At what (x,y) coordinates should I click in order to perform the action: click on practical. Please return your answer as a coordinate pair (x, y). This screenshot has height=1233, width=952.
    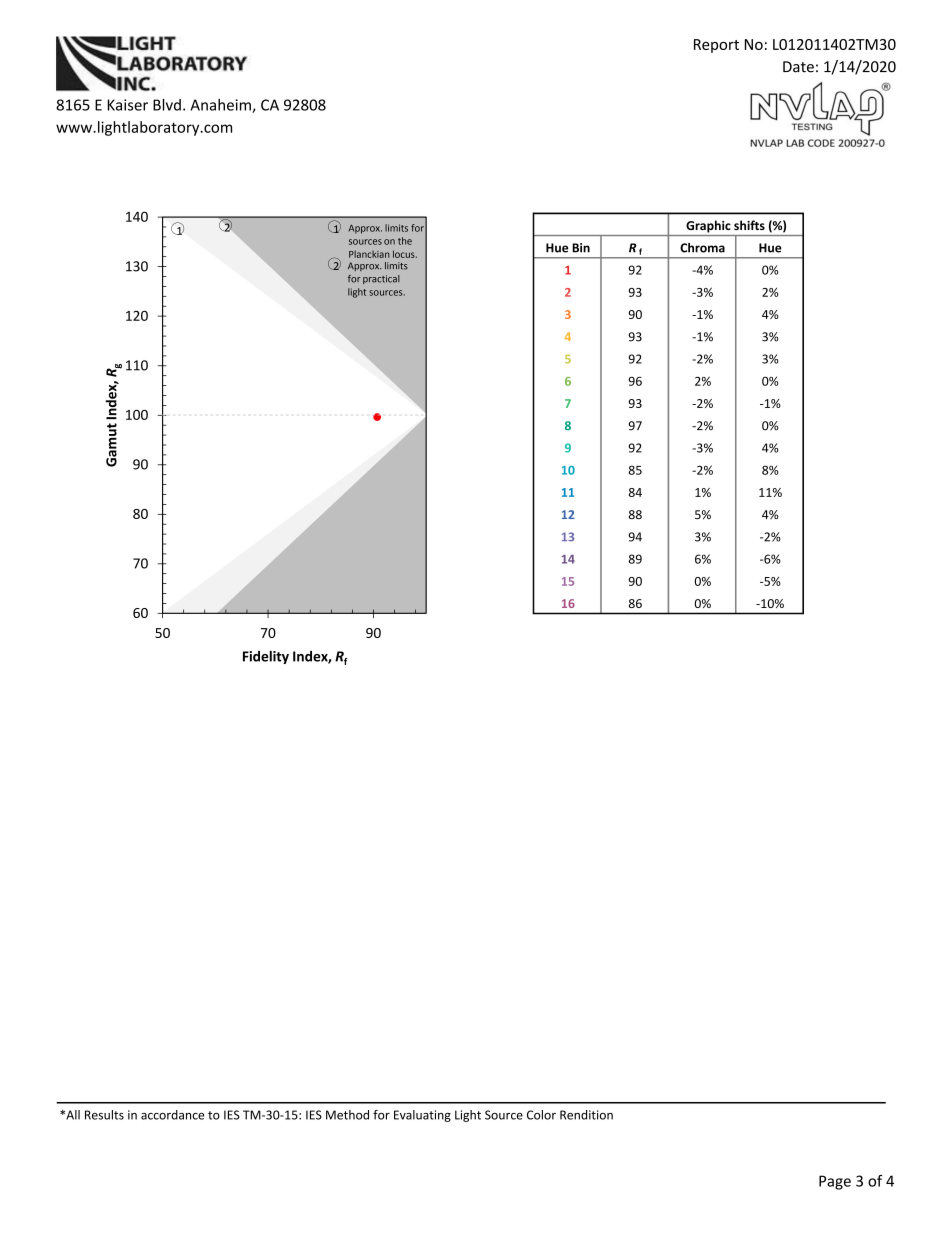
    Looking at the image, I should click on (381, 279).
